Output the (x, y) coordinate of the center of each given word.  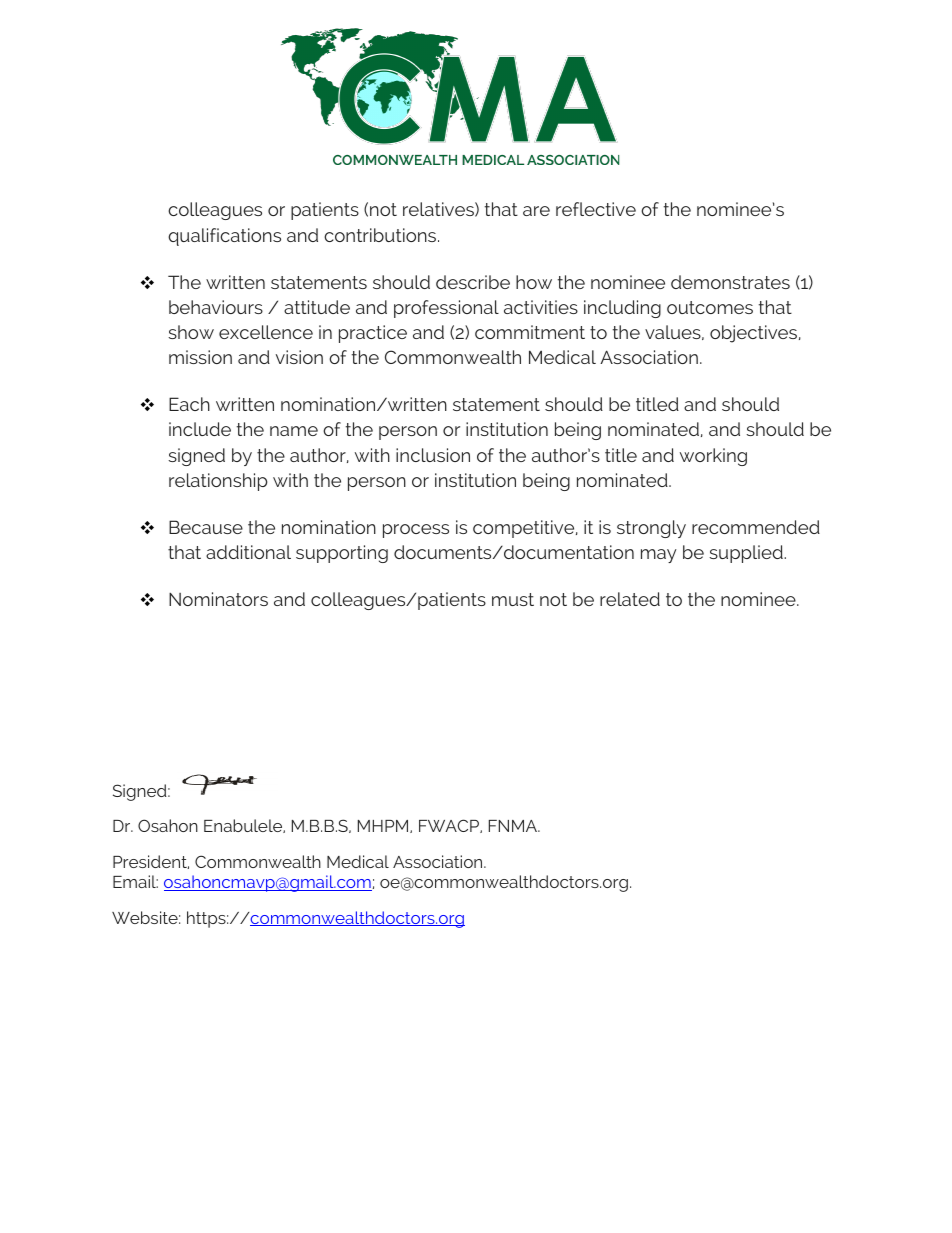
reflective (596, 209)
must (513, 599)
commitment (530, 332)
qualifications (224, 237)
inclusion (433, 455)
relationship (218, 482)
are (536, 211)
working (713, 457)
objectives (755, 334)
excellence (266, 332)
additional (248, 552)
